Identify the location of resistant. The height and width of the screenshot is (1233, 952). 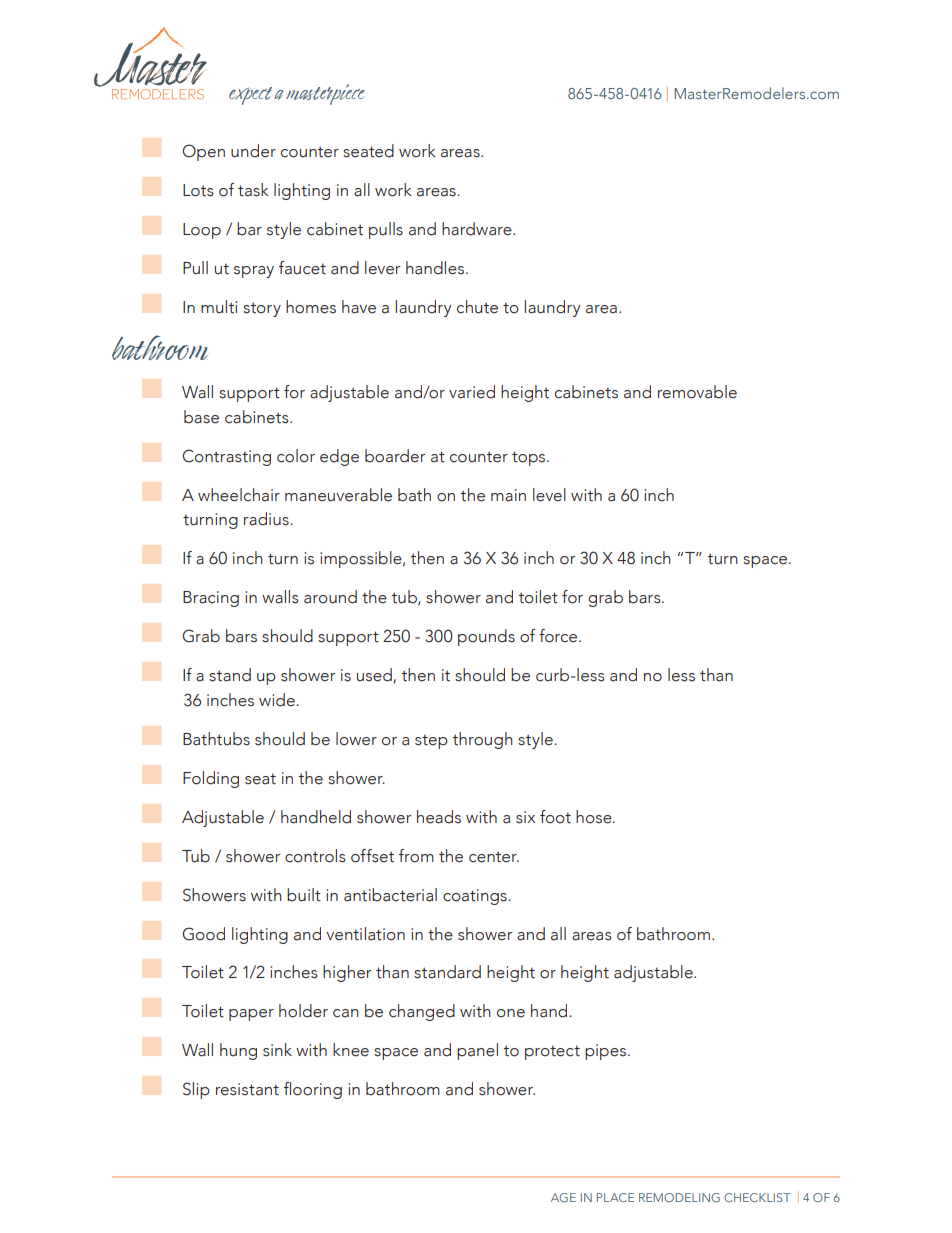
(247, 1089).
